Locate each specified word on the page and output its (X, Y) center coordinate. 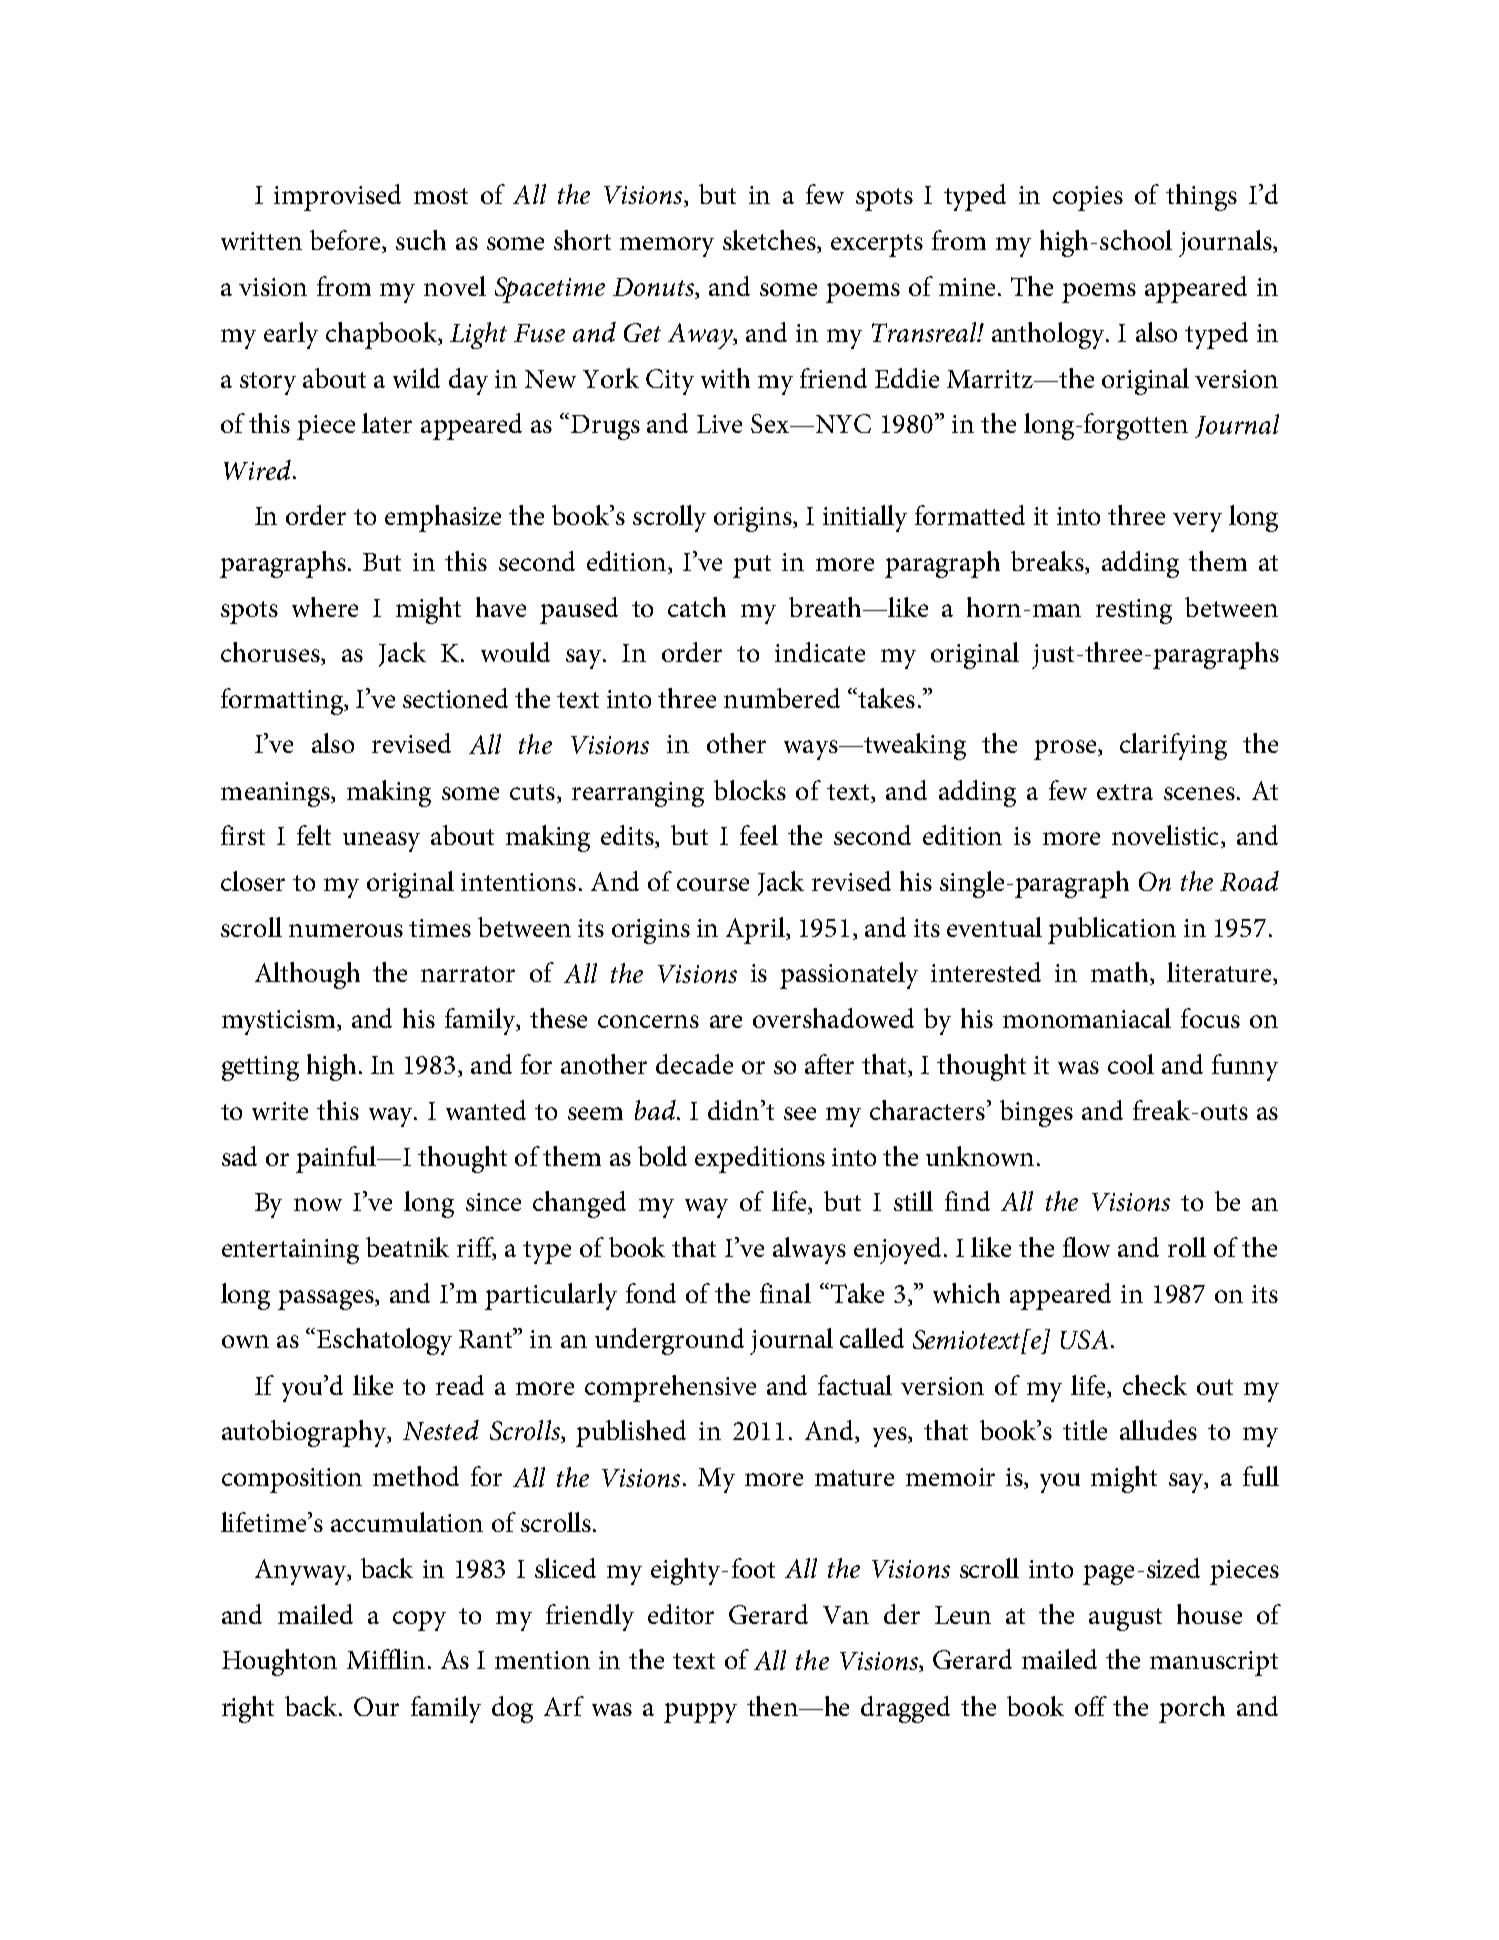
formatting (283, 701)
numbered (782, 698)
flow (1086, 1247)
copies (1088, 198)
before (346, 241)
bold (662, 1156)
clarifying (1173, 746)
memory (667, 247)
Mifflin (386, 1659)
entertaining (290, 1251)
